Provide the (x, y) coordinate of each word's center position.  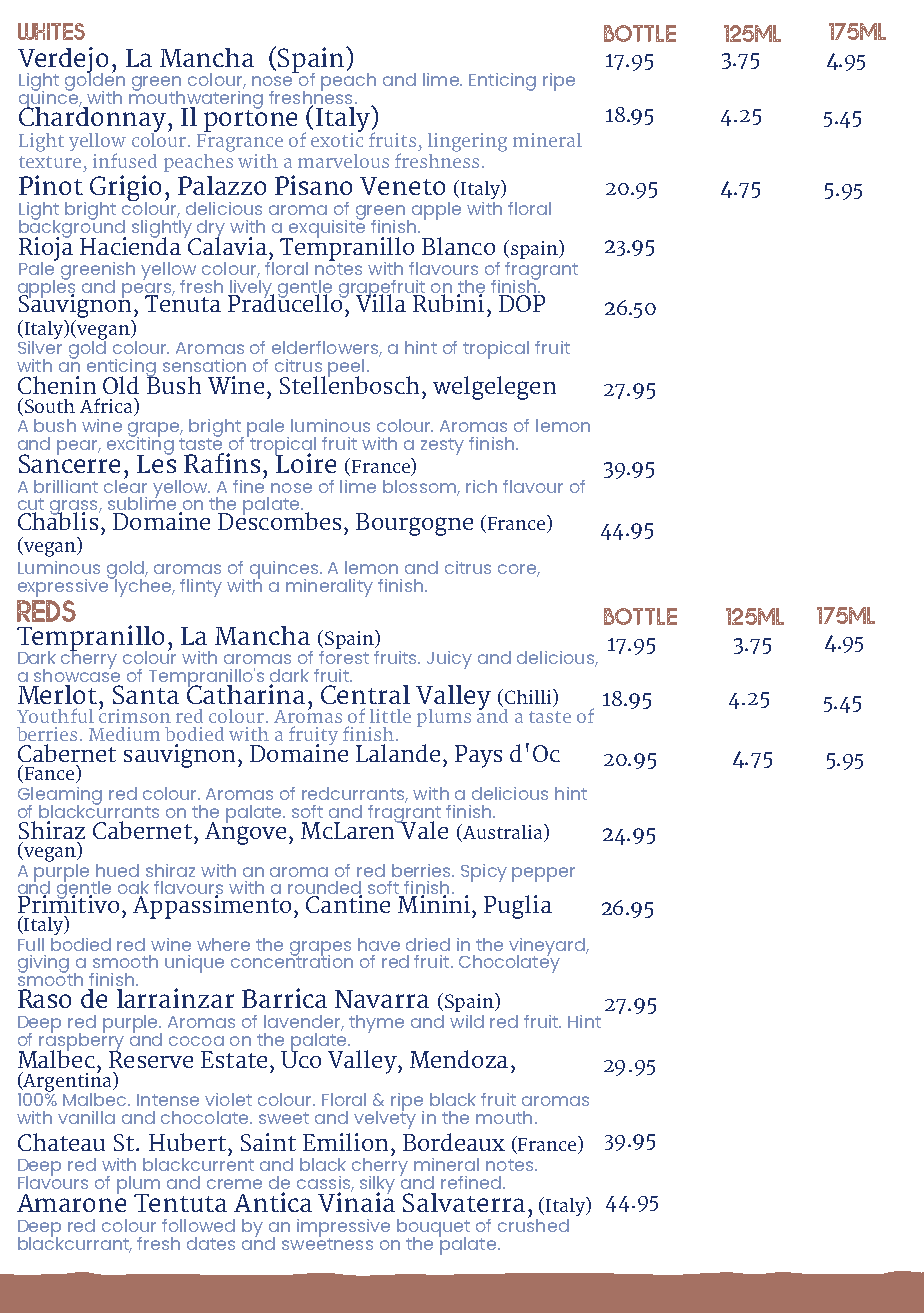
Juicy (449, 660)
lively (251, 288)
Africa (107, 405)
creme (234, 1184)
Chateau (61, 1142)
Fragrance (240, 141)
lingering (467, 142)
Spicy (484, 873)
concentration (292, 960)
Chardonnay (92, 119)
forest (344, 656)
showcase (77, 674)
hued (117, 870)
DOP (522, 303)
